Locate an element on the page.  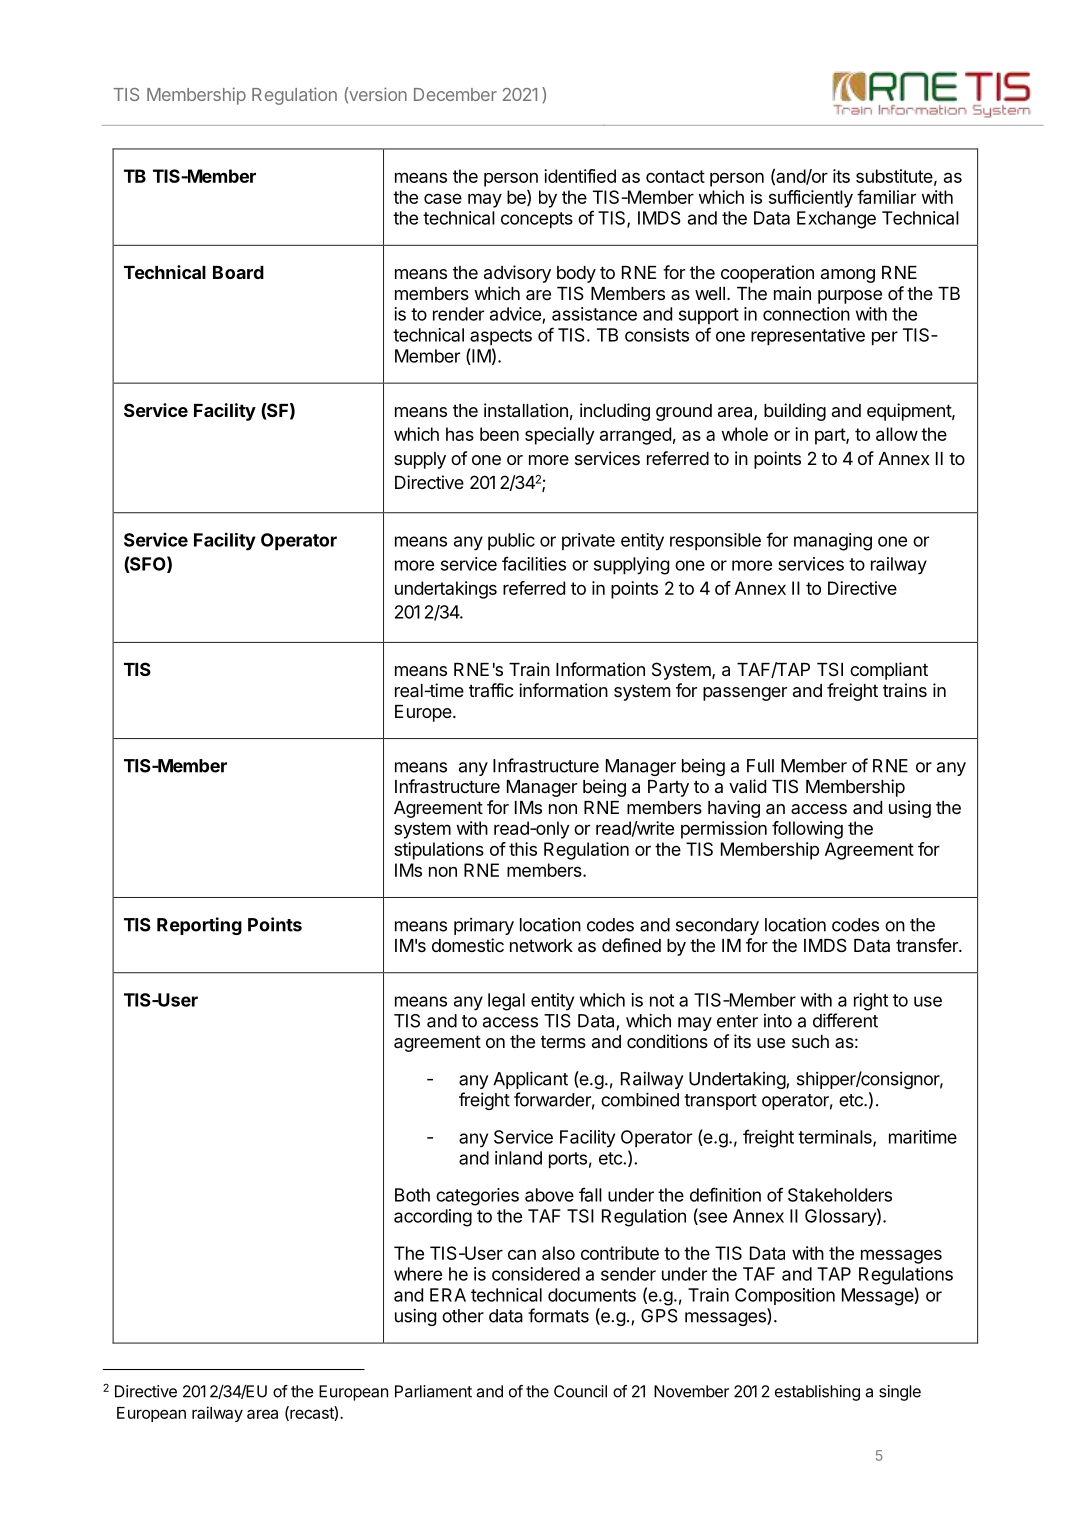
has is located at coordinates (460, 434).
